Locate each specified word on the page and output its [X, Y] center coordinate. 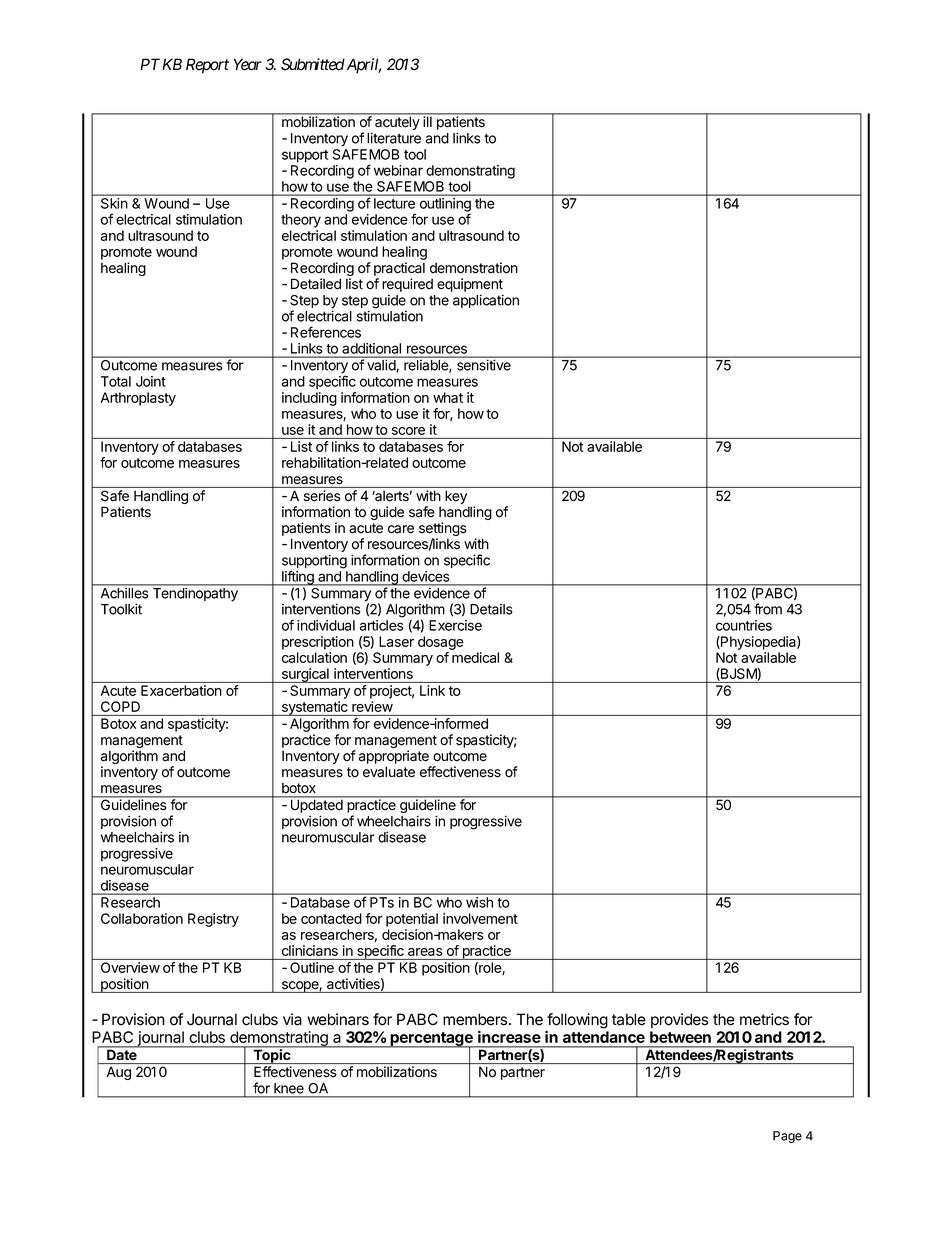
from [768, 609]
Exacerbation [181, 690]
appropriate [394, 757]
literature [394, 138]
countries [744, 625]
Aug [119, 1073]
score [408, 431]
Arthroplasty [138, 399]
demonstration [474, 268]
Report [207, 66]
